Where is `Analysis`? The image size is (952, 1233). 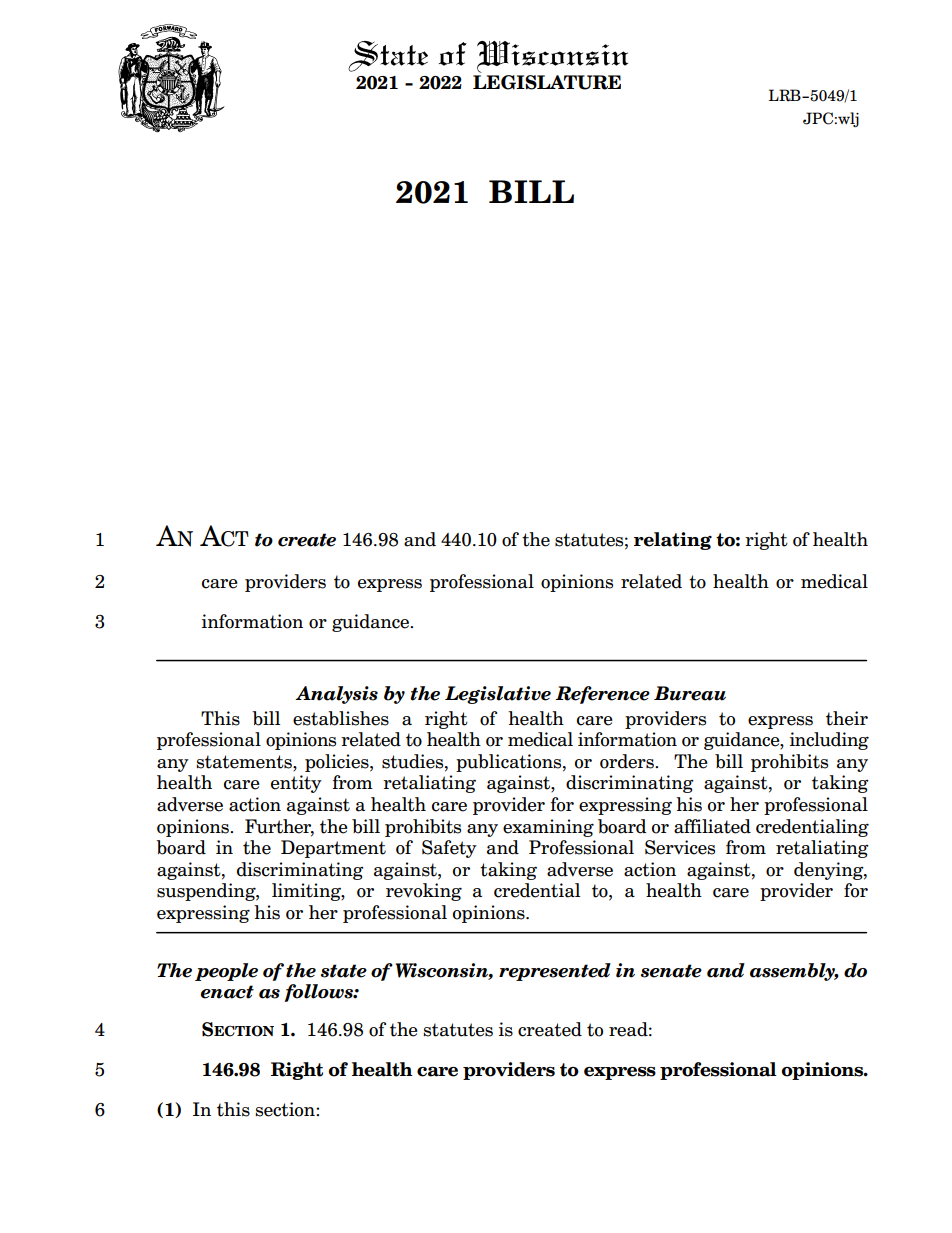
Analysis is located at coordinates (336, 695).
